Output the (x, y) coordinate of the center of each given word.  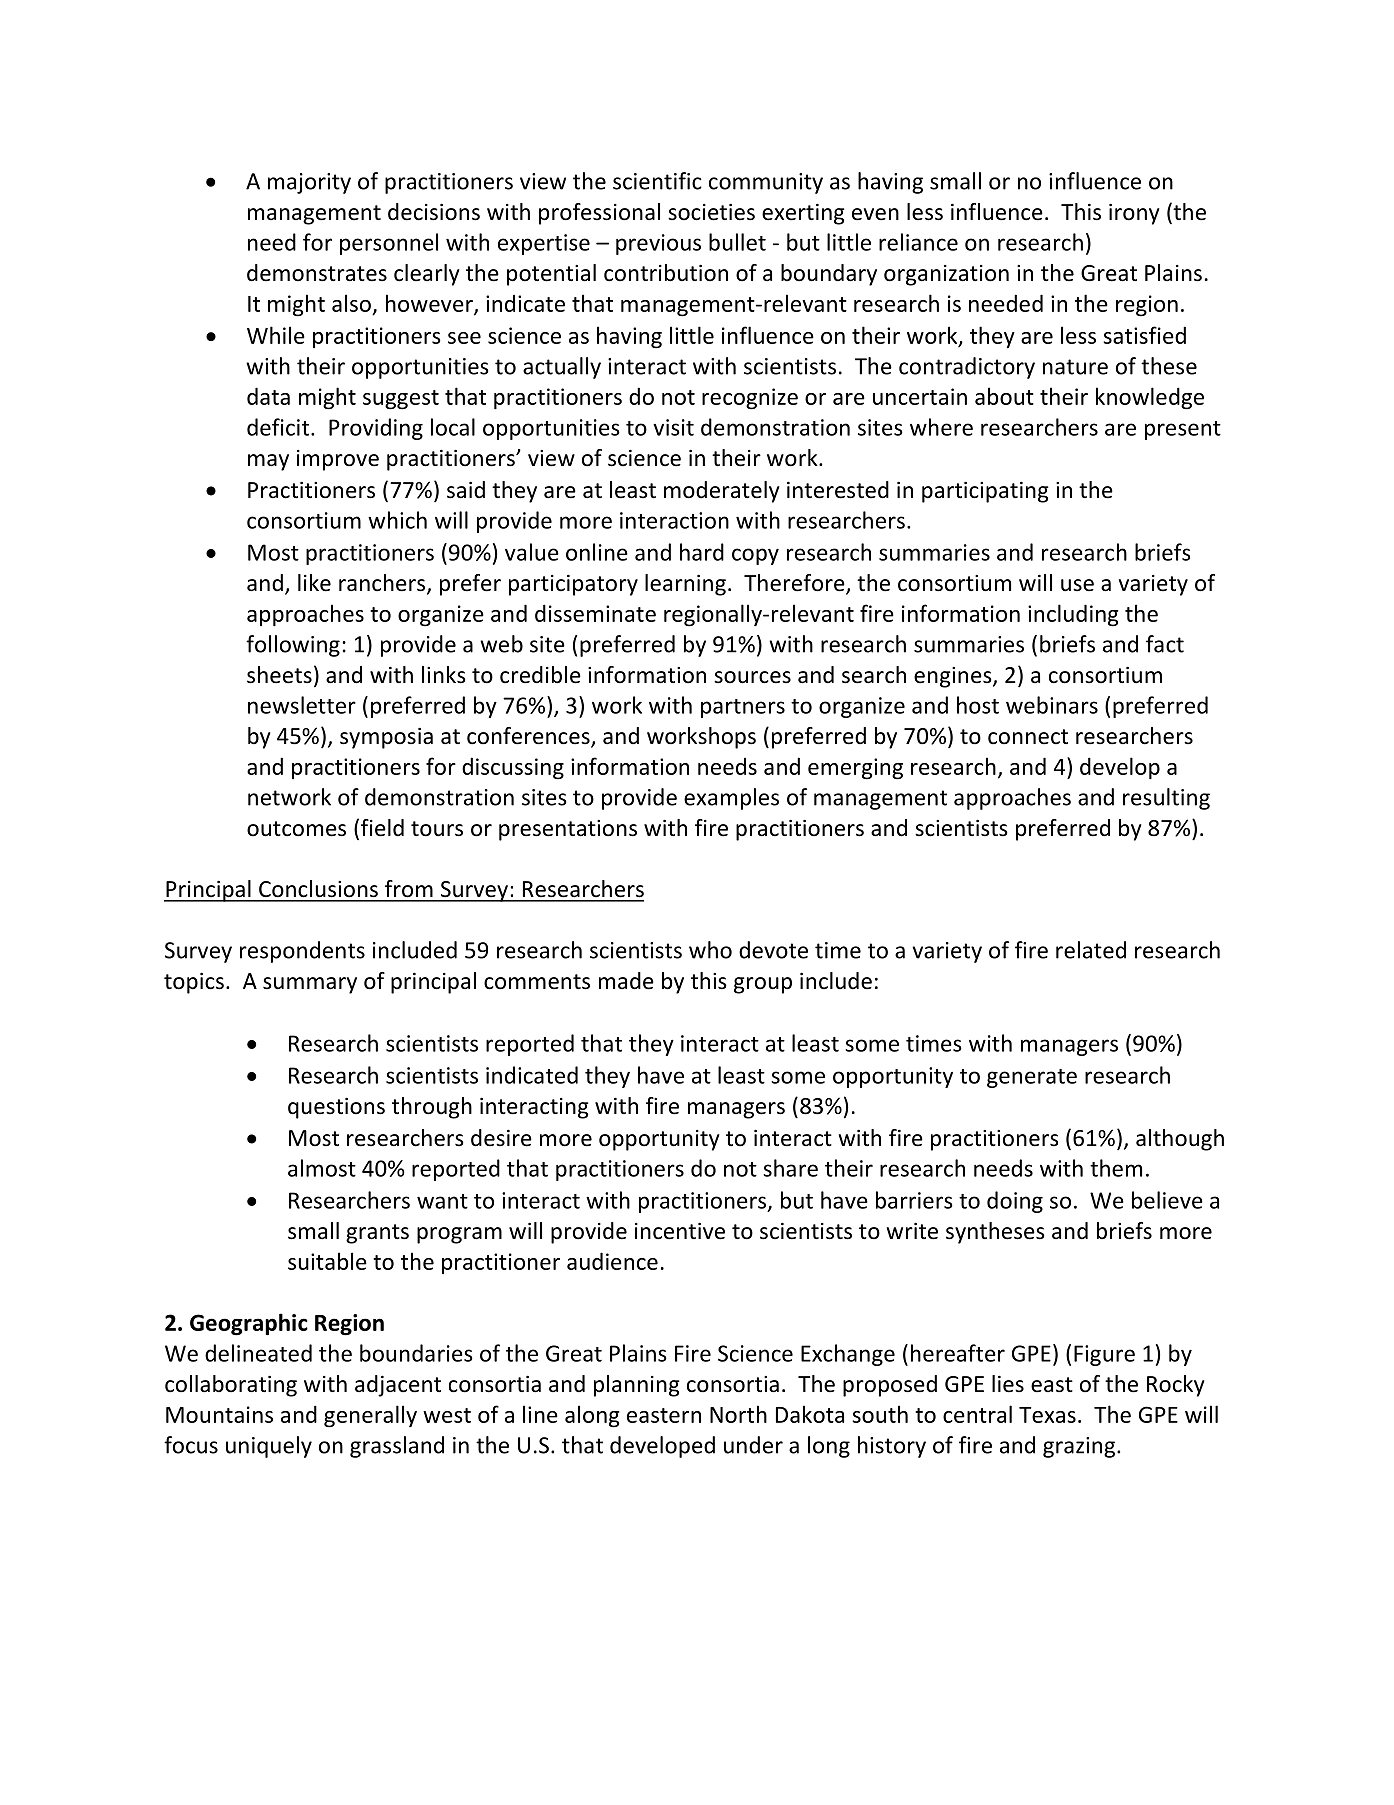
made (626, 981)
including (1073, 615)
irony (1134, 214)
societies (711, 212)
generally (370, 1416)
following (293, 646)
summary (310, 985)
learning (685, 585)
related (1091, 950)
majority (309, 183)
